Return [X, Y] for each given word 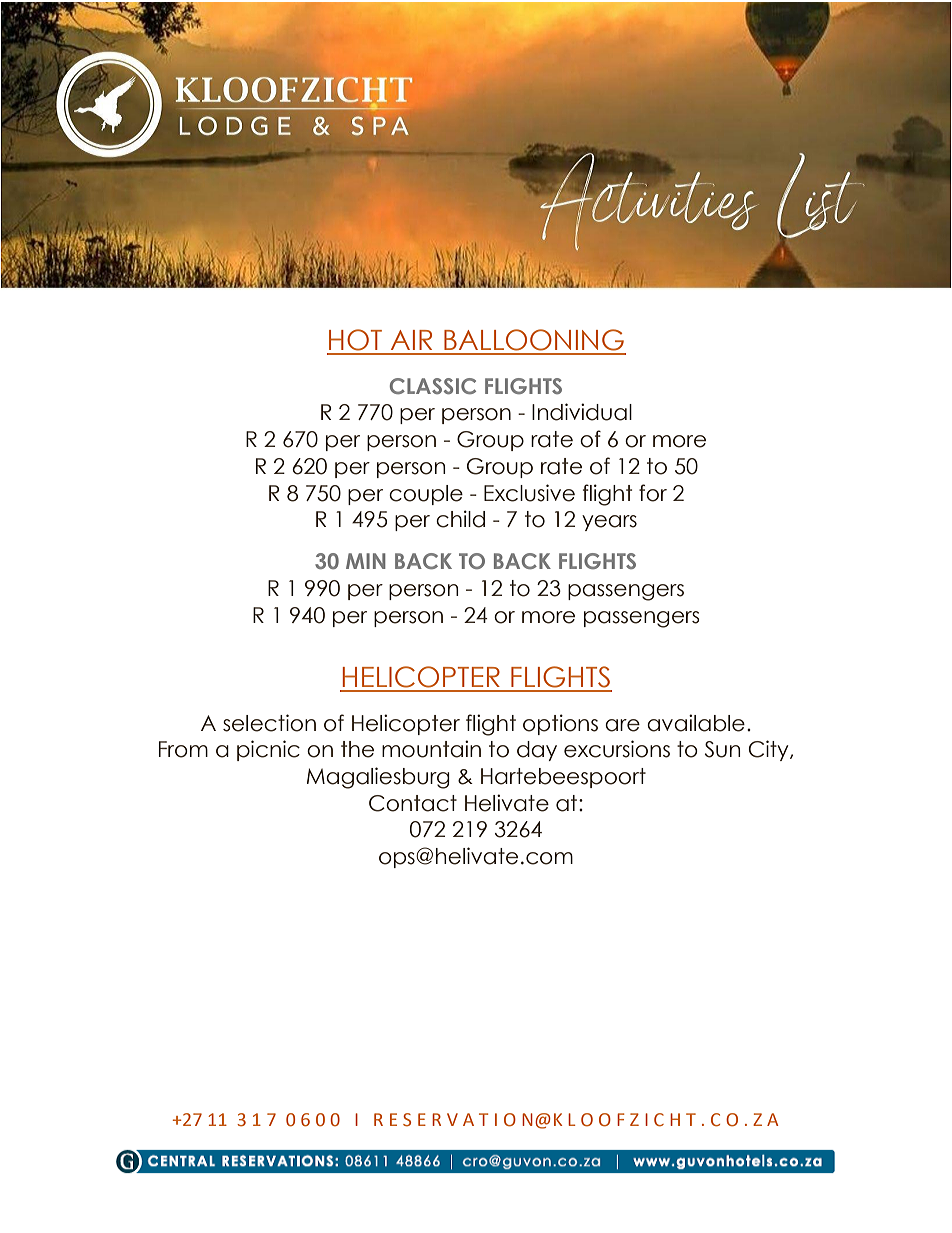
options [560, 724]
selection [269, 723]
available [696, 723]
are [622, 725]
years [609, 523]
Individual [582, 412]
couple [426, 495]
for [653, 493]
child [460, 519]
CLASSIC [433, 386]
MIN [366, 561]
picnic [268, 750]
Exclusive [529, 493]
